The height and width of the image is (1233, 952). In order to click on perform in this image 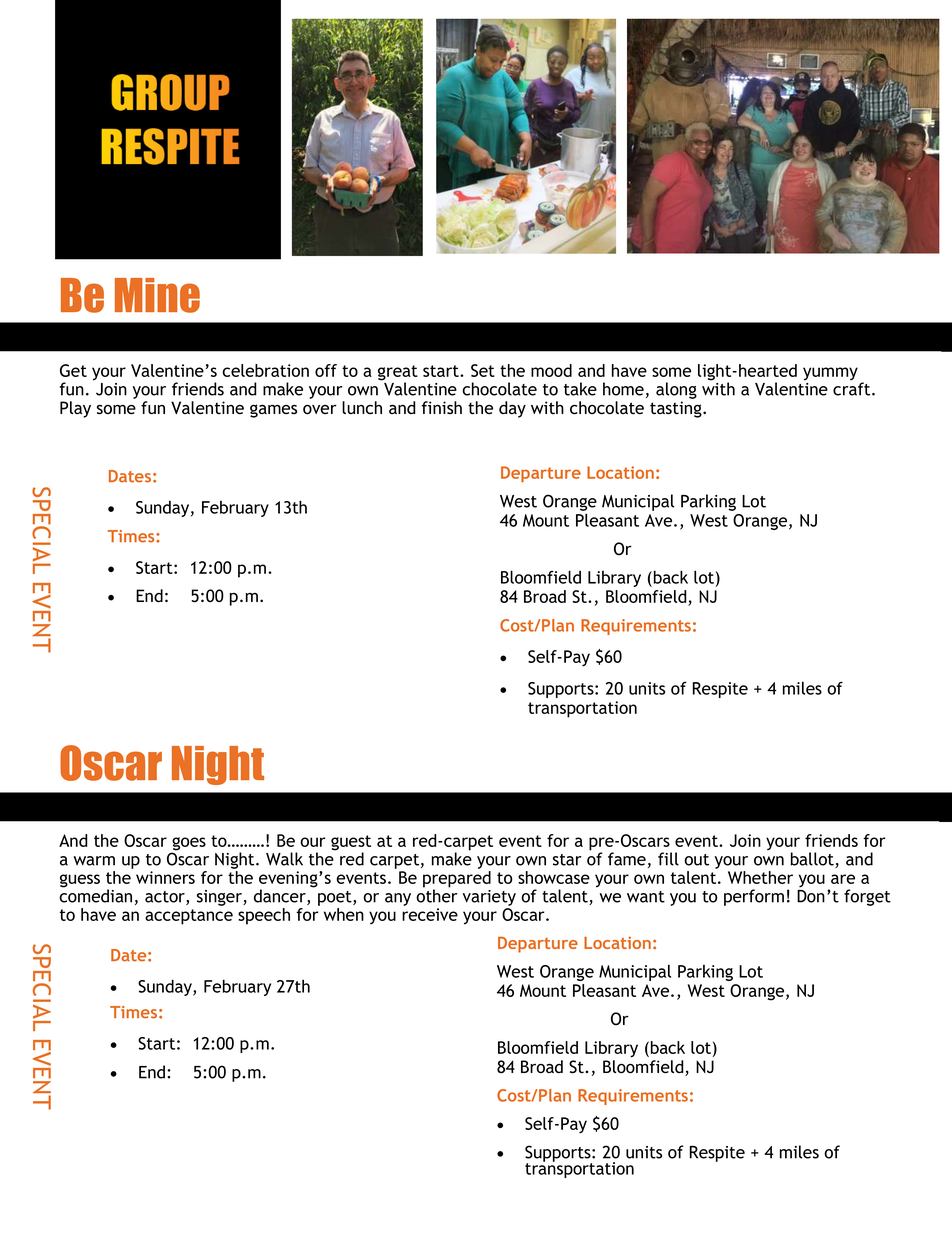, I will do `click(754, 897)`.
